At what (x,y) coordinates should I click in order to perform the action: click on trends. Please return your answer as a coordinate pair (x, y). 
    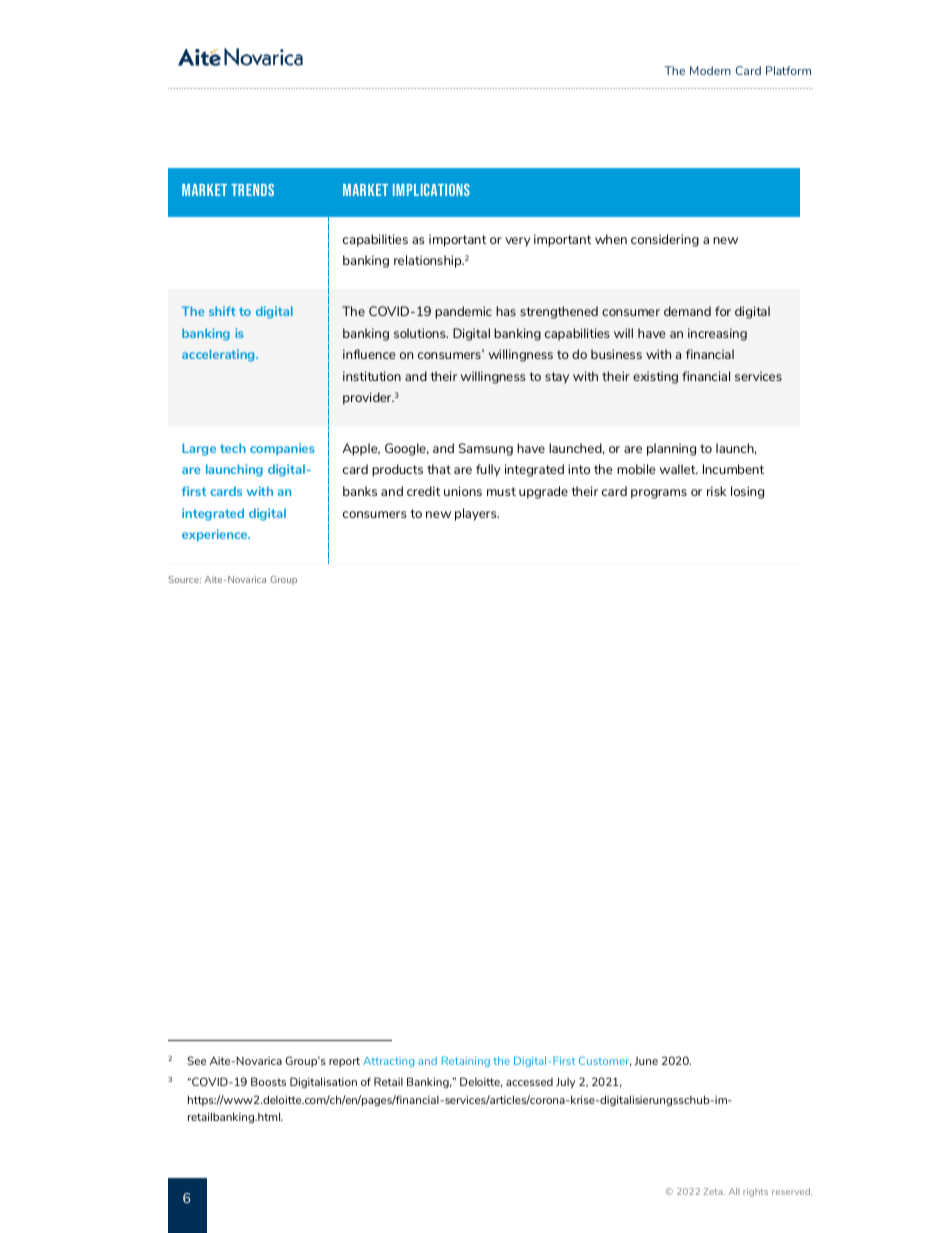
    Looking at the image, I should click on (252, 190).
